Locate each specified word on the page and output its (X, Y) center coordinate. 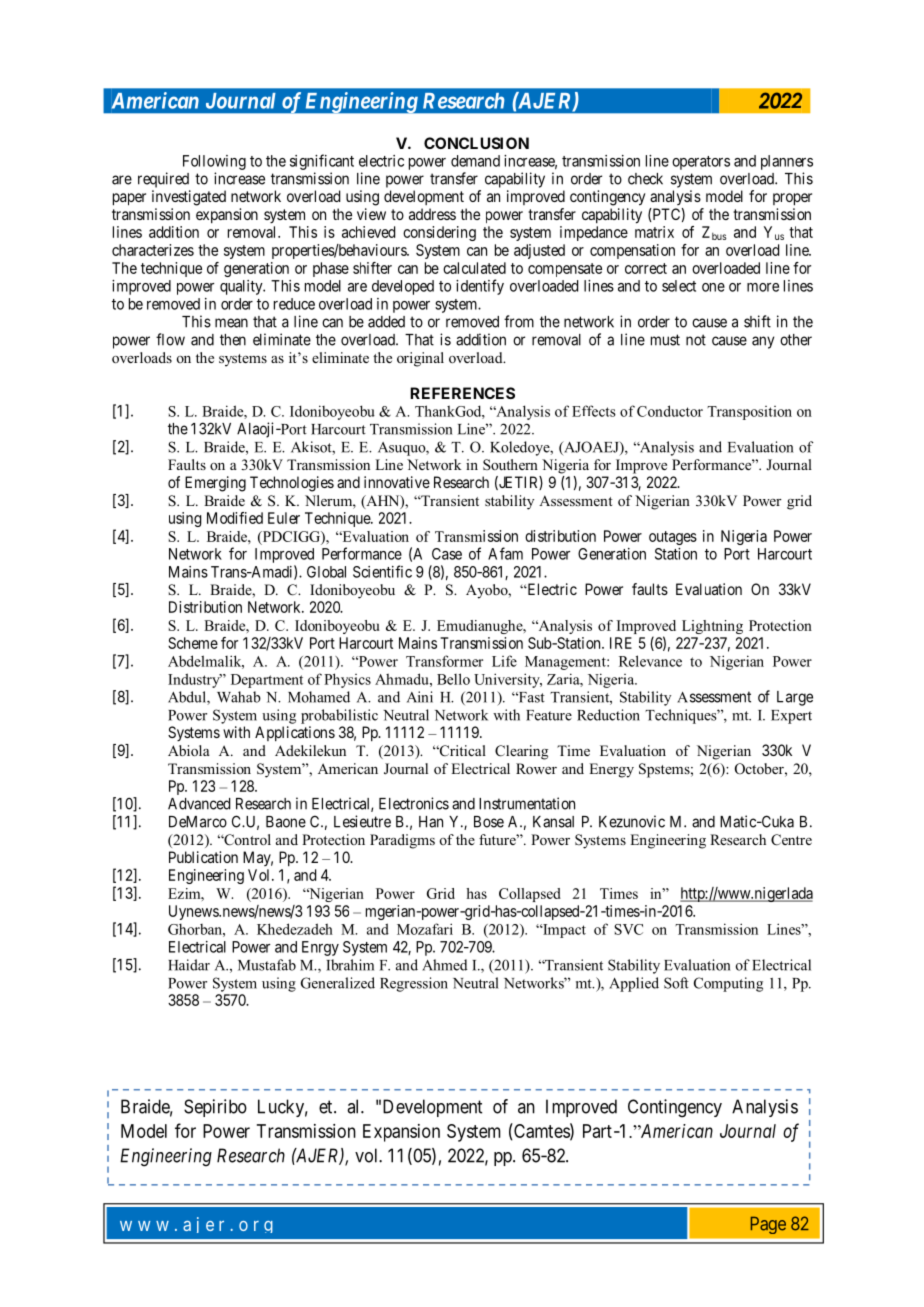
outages (673, 538)
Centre (791, 840)
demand (475, 161)
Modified (235, 518)
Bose (489, 822)
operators (701, 163)
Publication (203, 857)
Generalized (338, 983)
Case (447, 554)
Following (214, 162)
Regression (414, 984)
